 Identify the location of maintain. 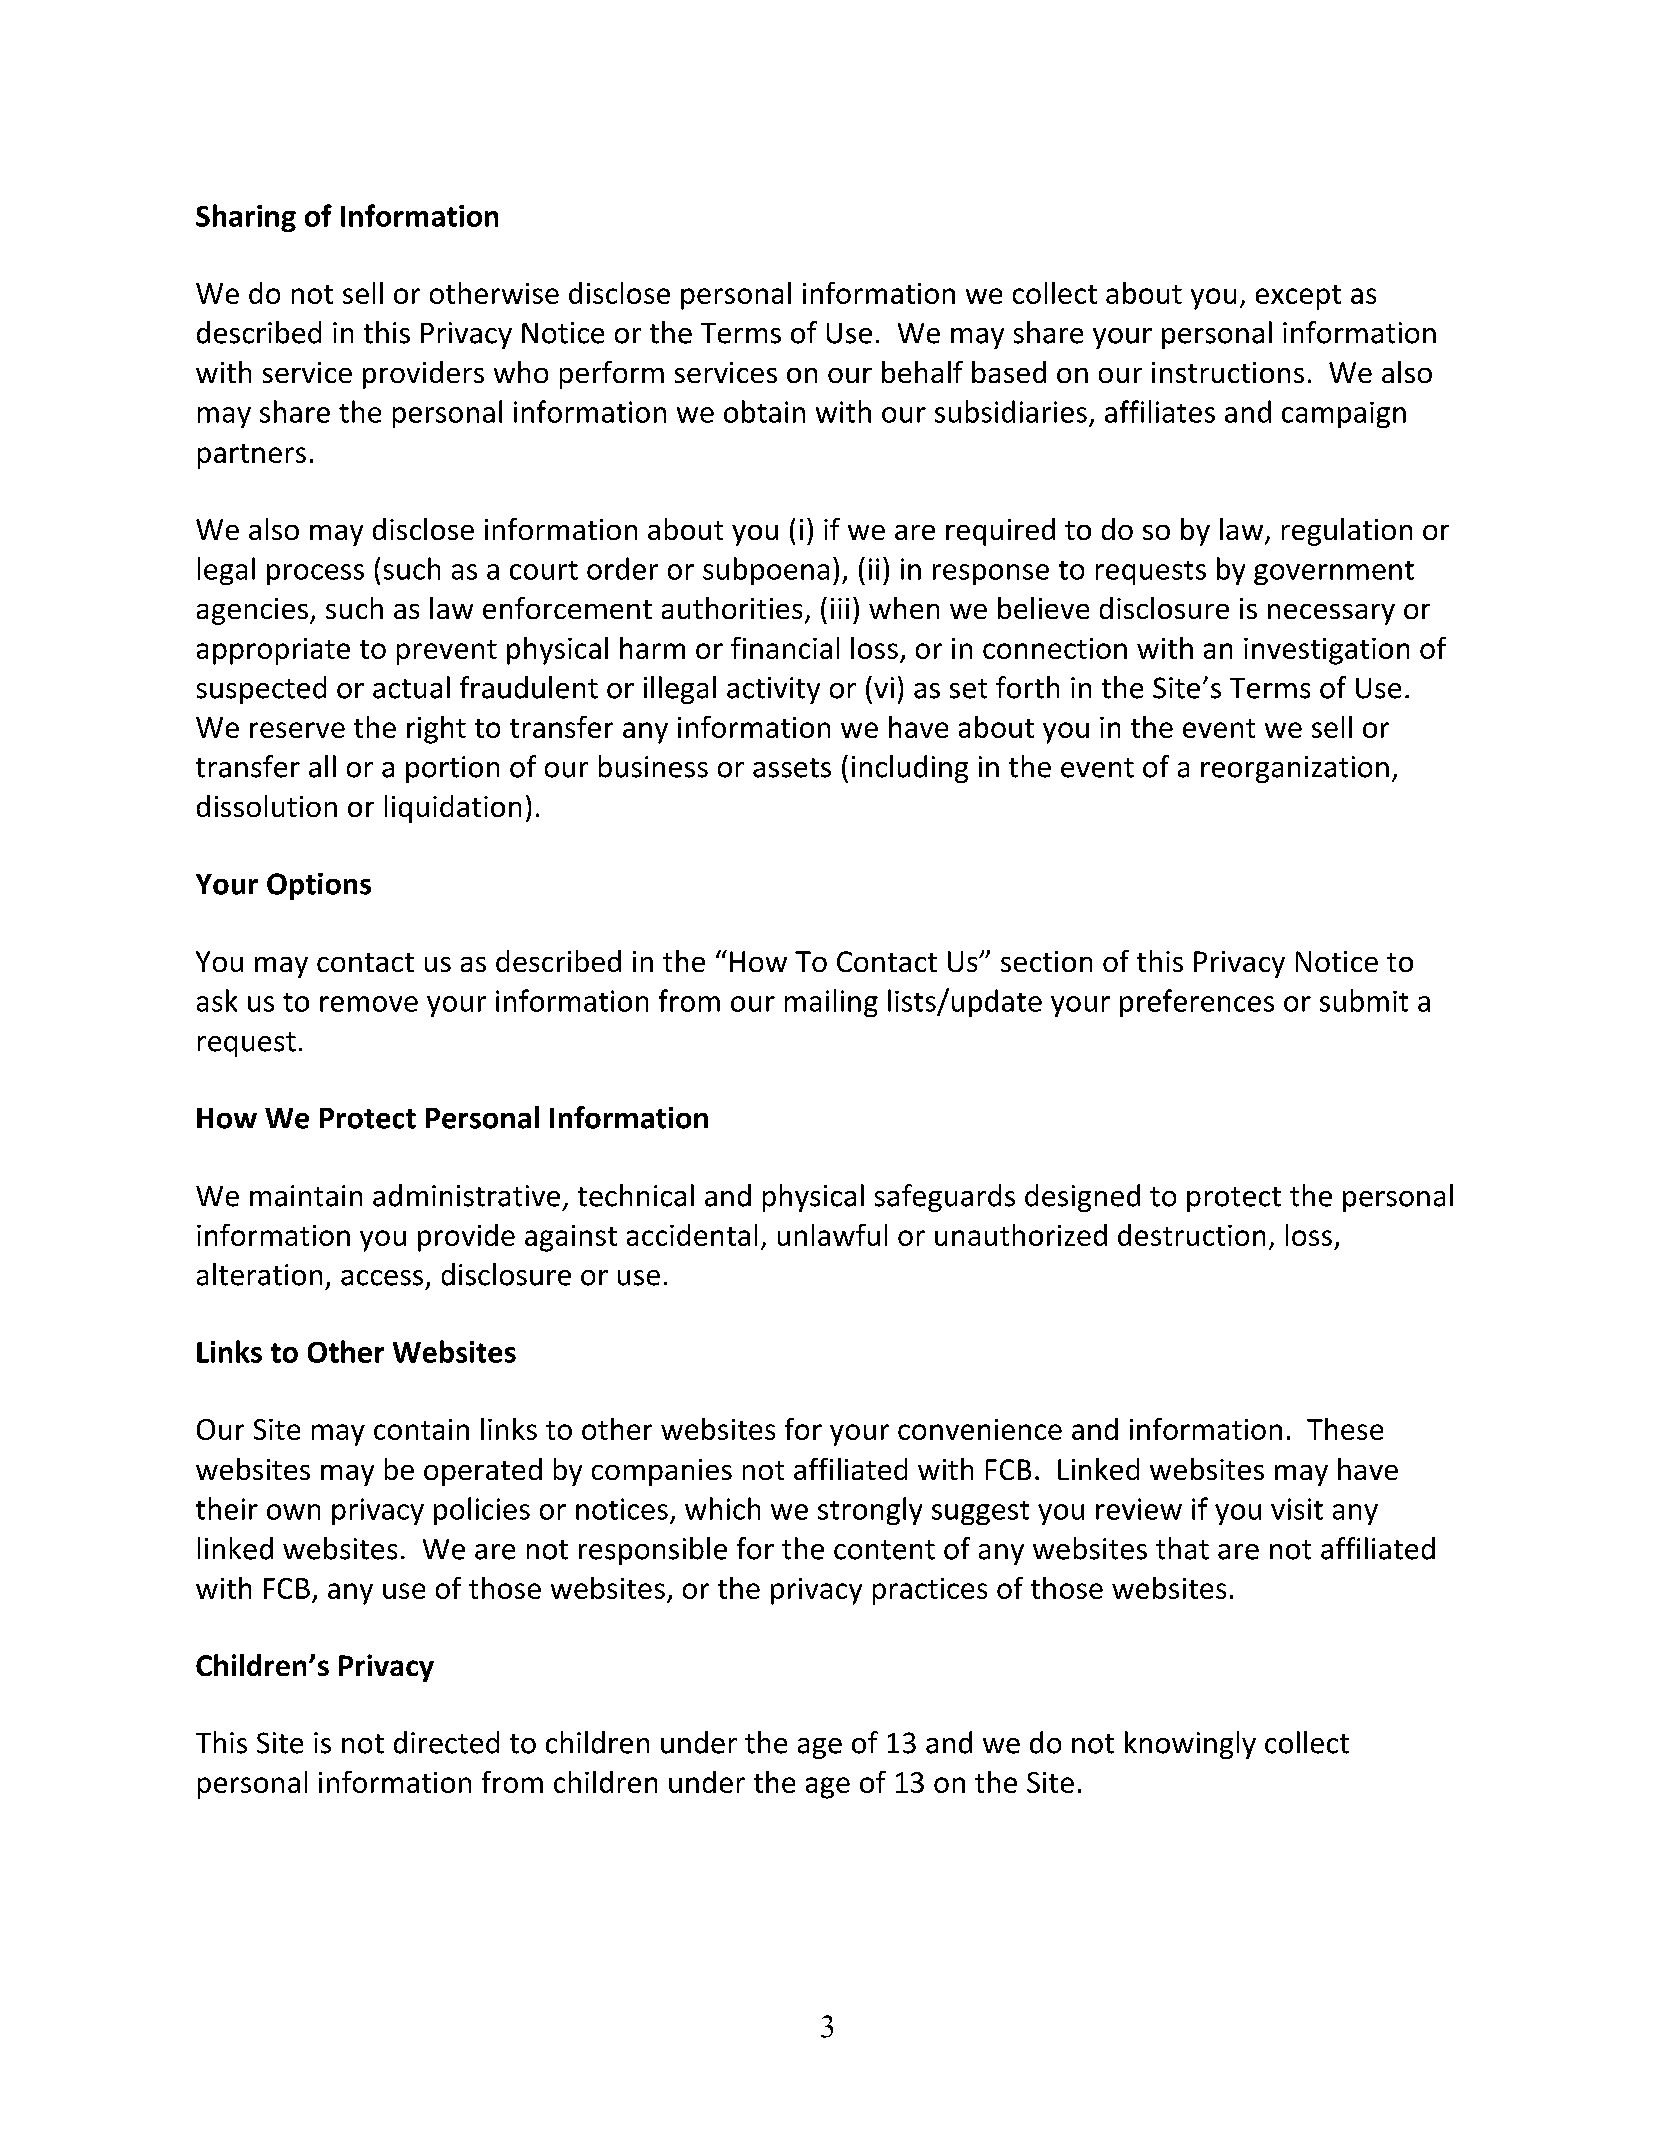
(306, 1196).
